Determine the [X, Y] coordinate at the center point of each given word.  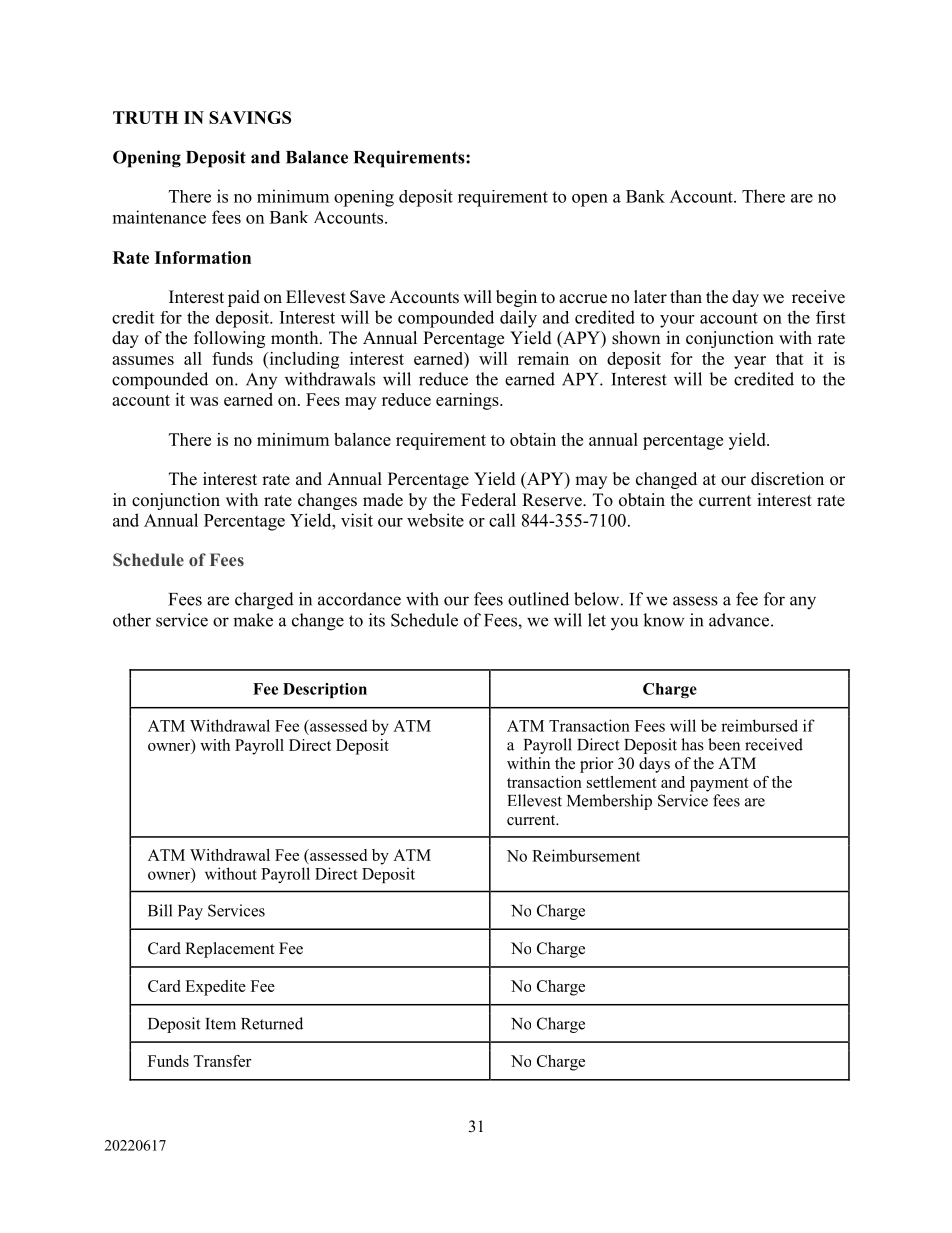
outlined [538, 599]
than [686, 296]
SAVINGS [250, 117]
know [664, 620]
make [253, 620]
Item [220, 1024]
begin [516, 298]
